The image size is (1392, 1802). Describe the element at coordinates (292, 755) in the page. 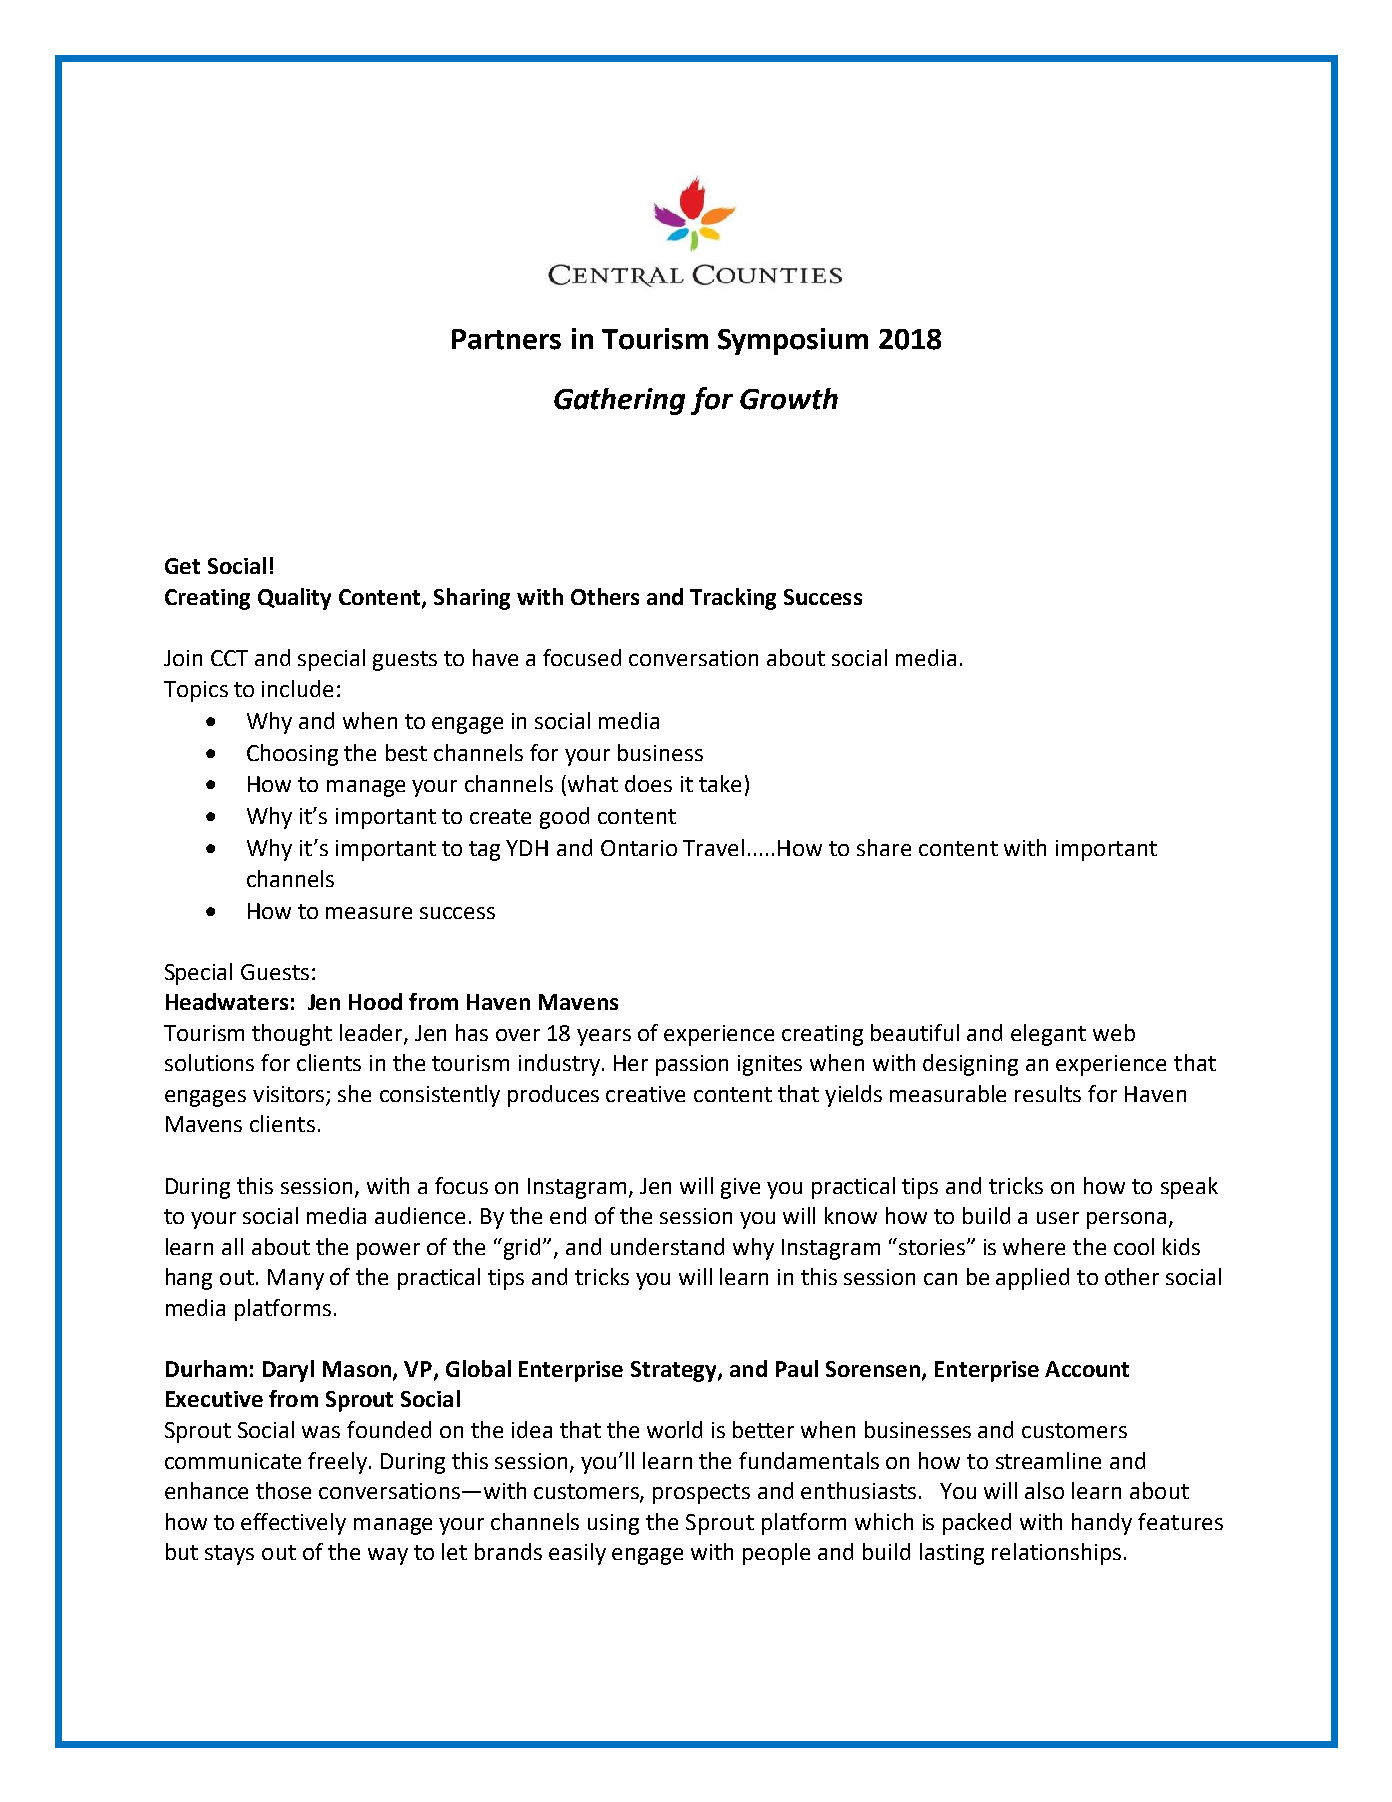

I see `Choosing` at that location.
